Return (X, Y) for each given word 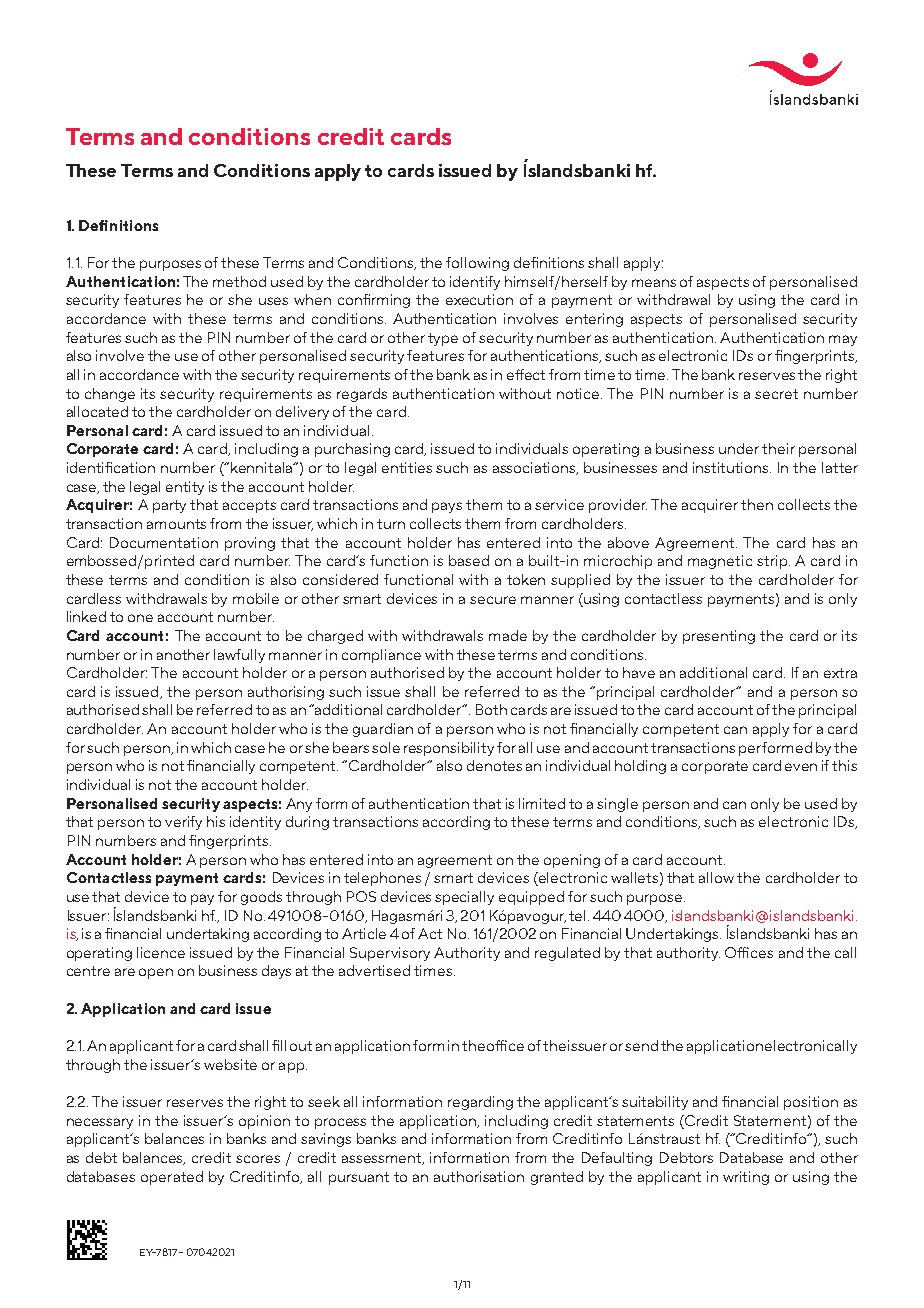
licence (161, 952)
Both (491, 709)
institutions (732, 467)
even (801, 767)
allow (716, 877)
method (239, 281)
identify (475, 283)
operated (172, 1178)
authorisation (479, 1176)
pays (447, 507)
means (654, 283)
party (169, 506)
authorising (286, 693)
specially (464, 898)
